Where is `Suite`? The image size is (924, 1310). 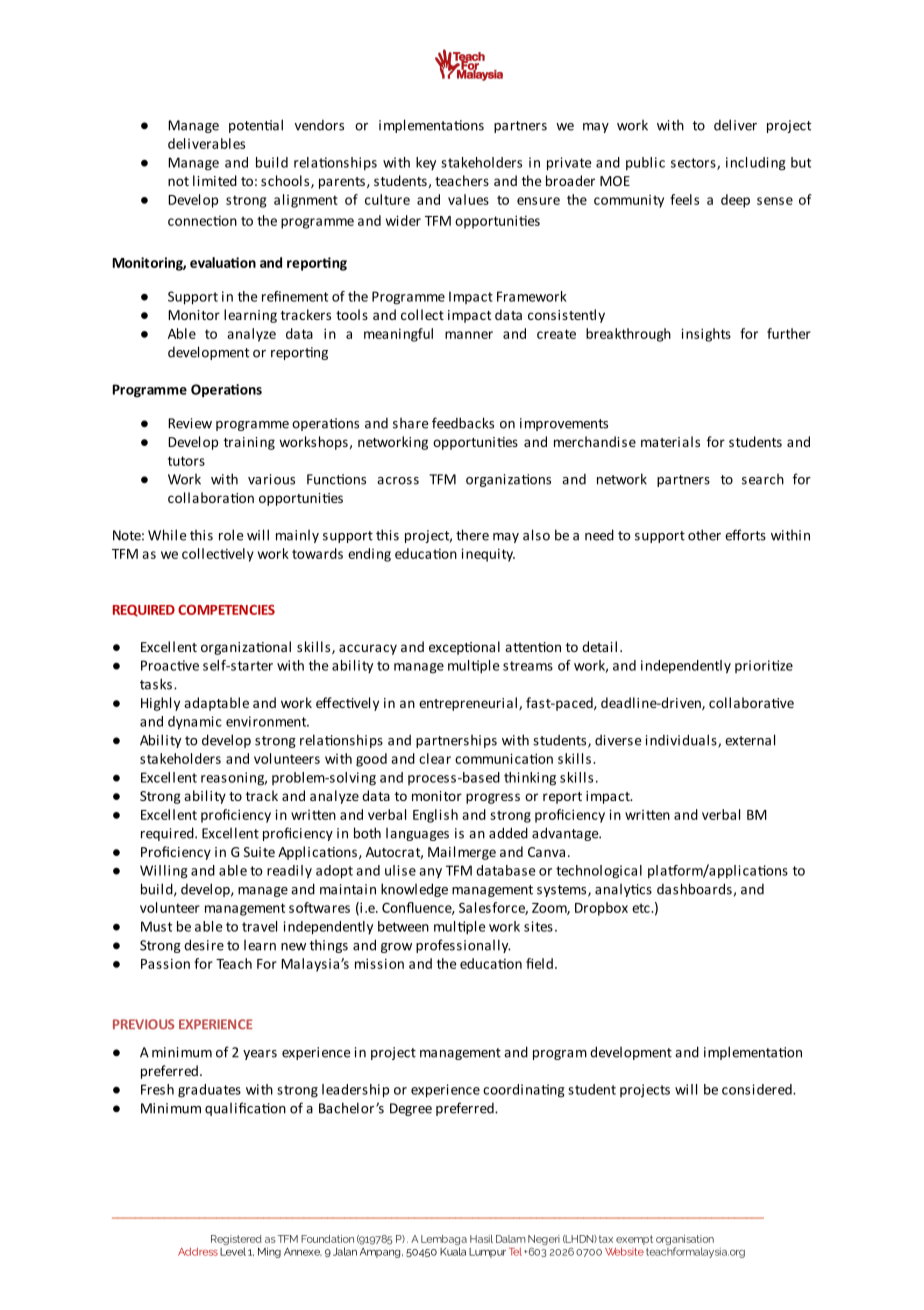
Suite is located at coordinates (259, 852).
